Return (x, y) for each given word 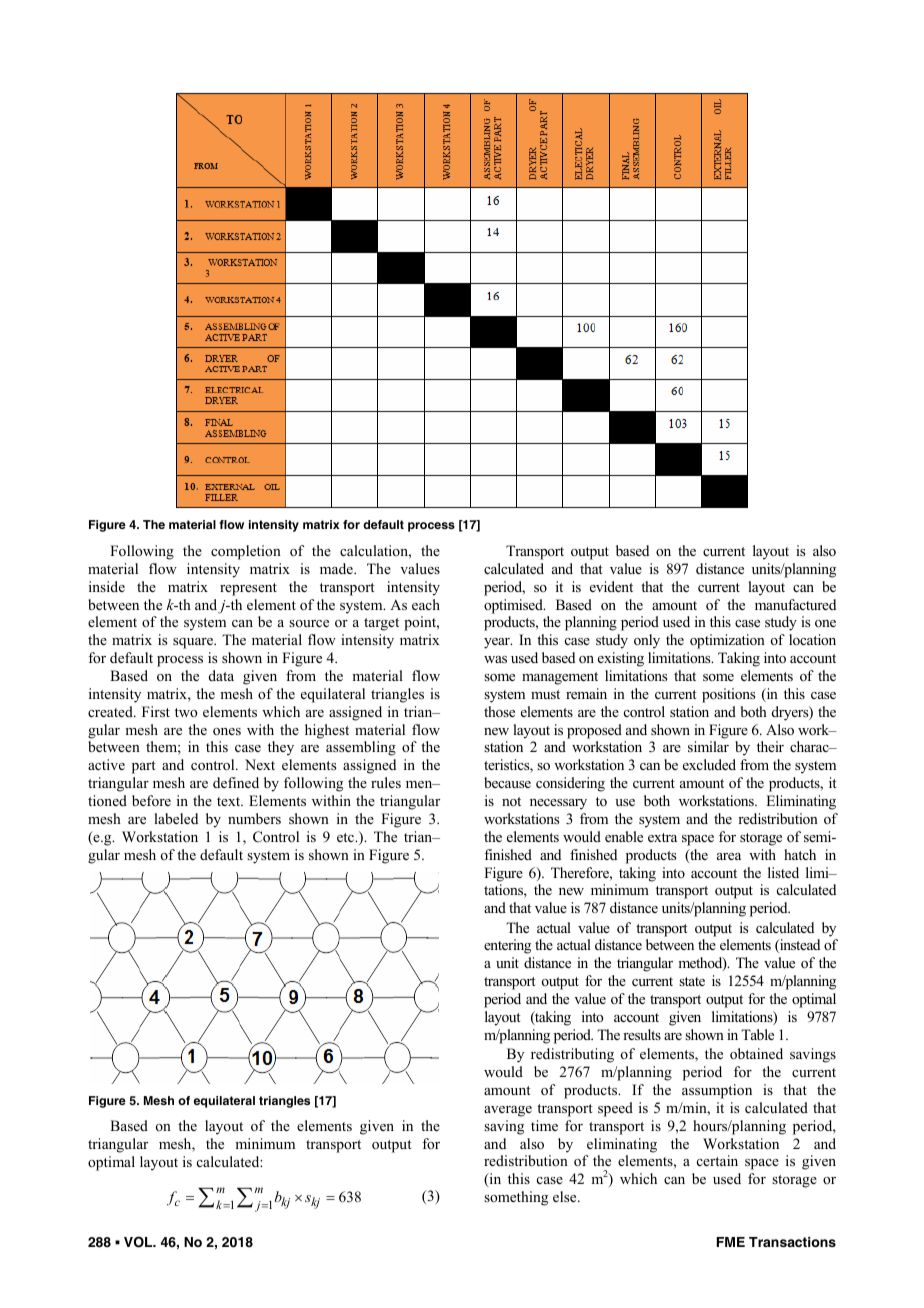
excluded (709, 764)
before (151, 800)
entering (507, 946)
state (692, 981)
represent (248, 589)
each (426, 604)
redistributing (572, 1055)
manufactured (795, 604)
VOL (139, 1242)
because (507, 782)
